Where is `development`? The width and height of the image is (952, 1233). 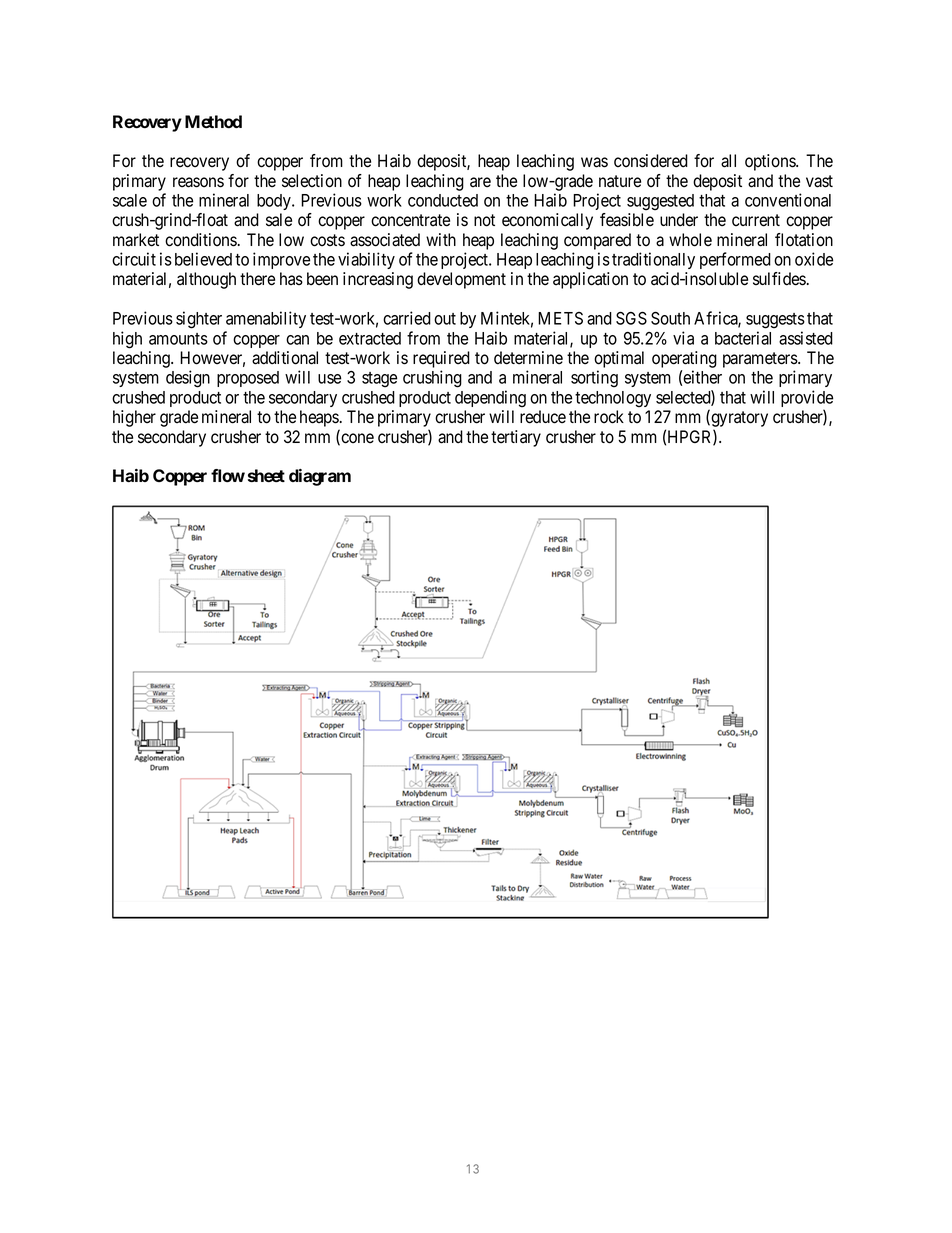
development is located at coordinates (461, 280).
